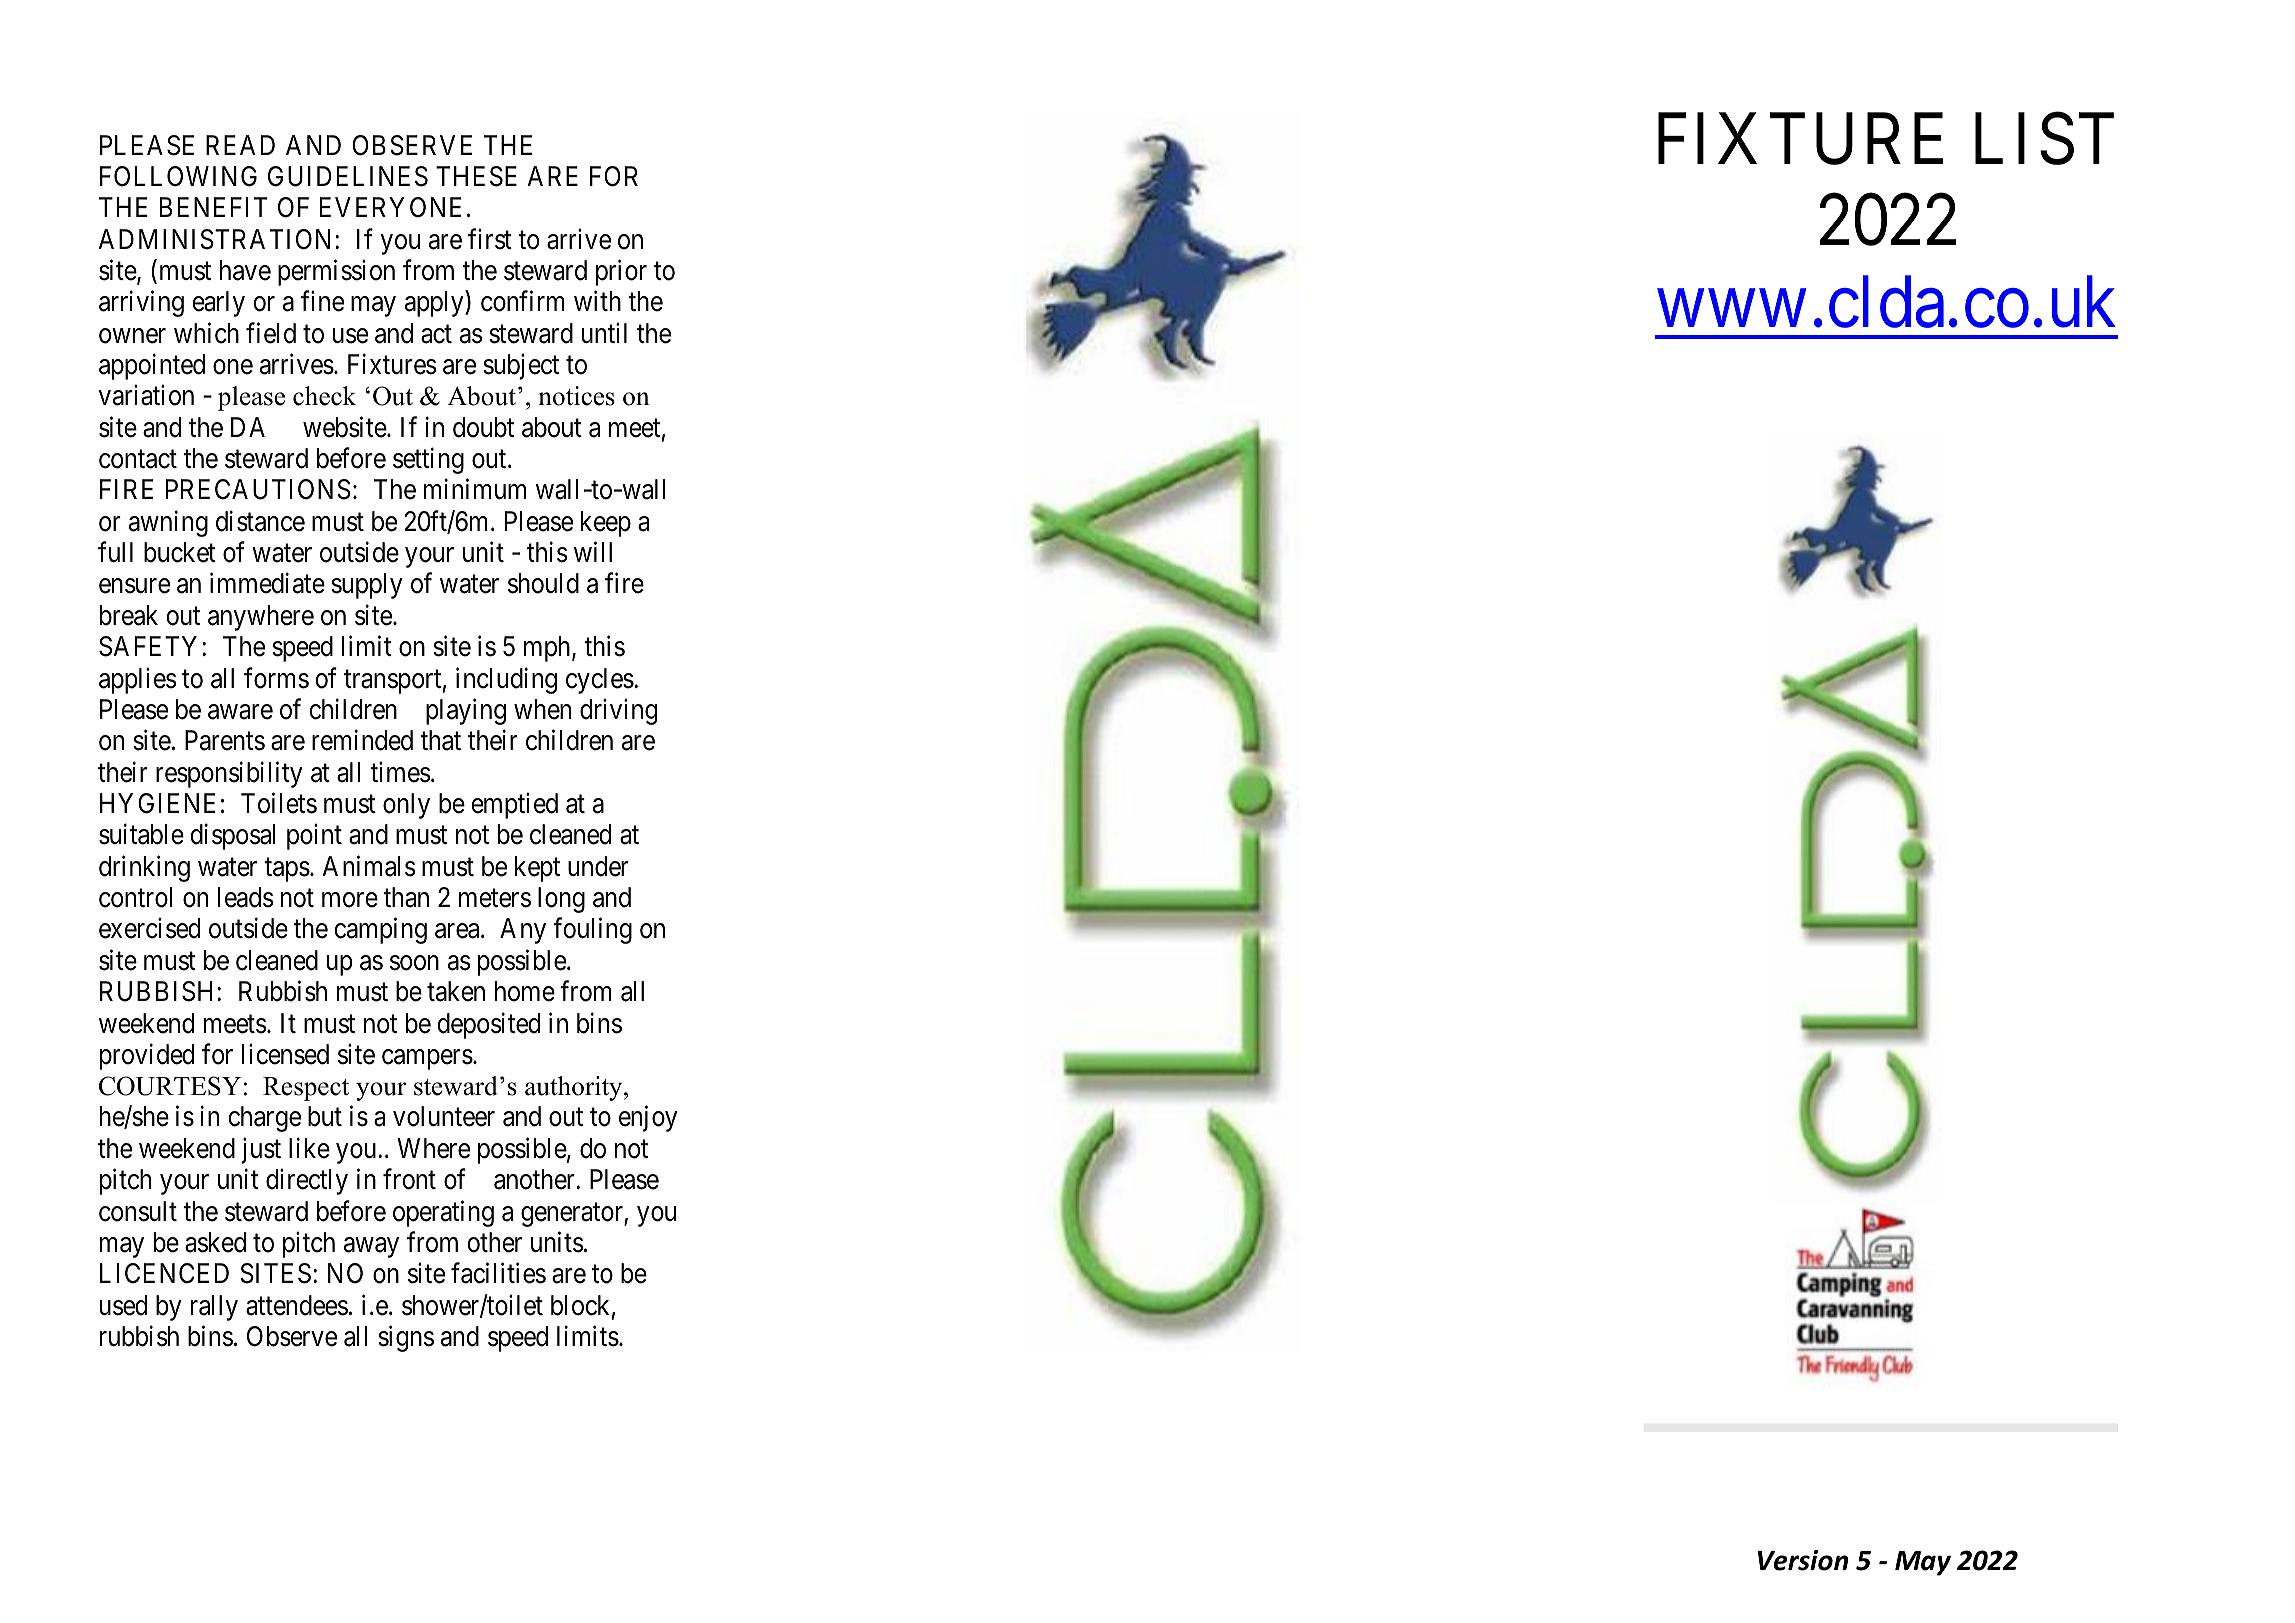  Describe the element at coordinates (348, 176) in the screenshot. I see `GUIDELINES` at that location.
